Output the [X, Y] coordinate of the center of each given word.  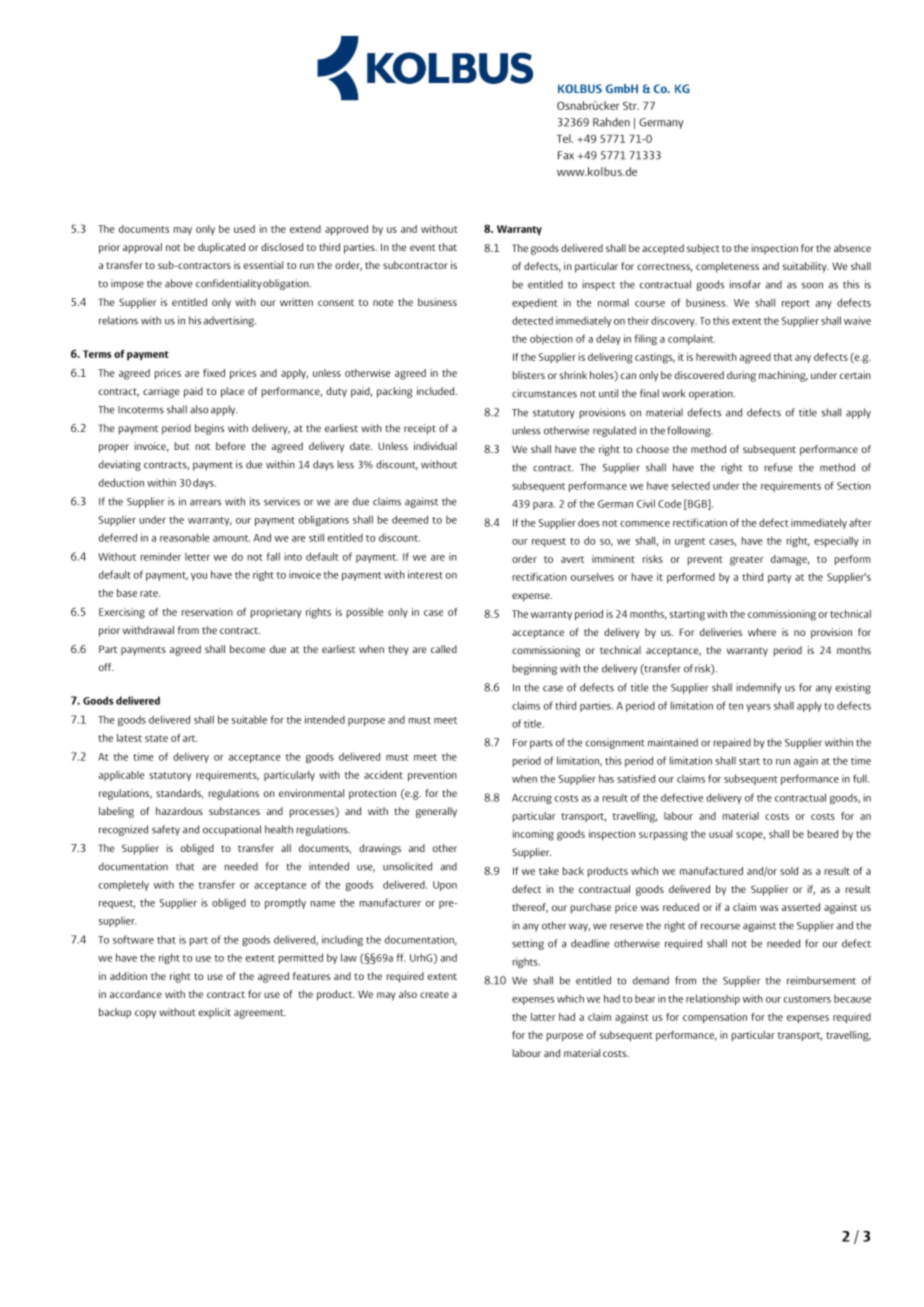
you [199, 577]
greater [747, 561]
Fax [566, 155]
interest [425, 574]
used [244, 229]
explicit [215, 1013]
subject [703, 249]
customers [807, 999]
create [434, 995]
